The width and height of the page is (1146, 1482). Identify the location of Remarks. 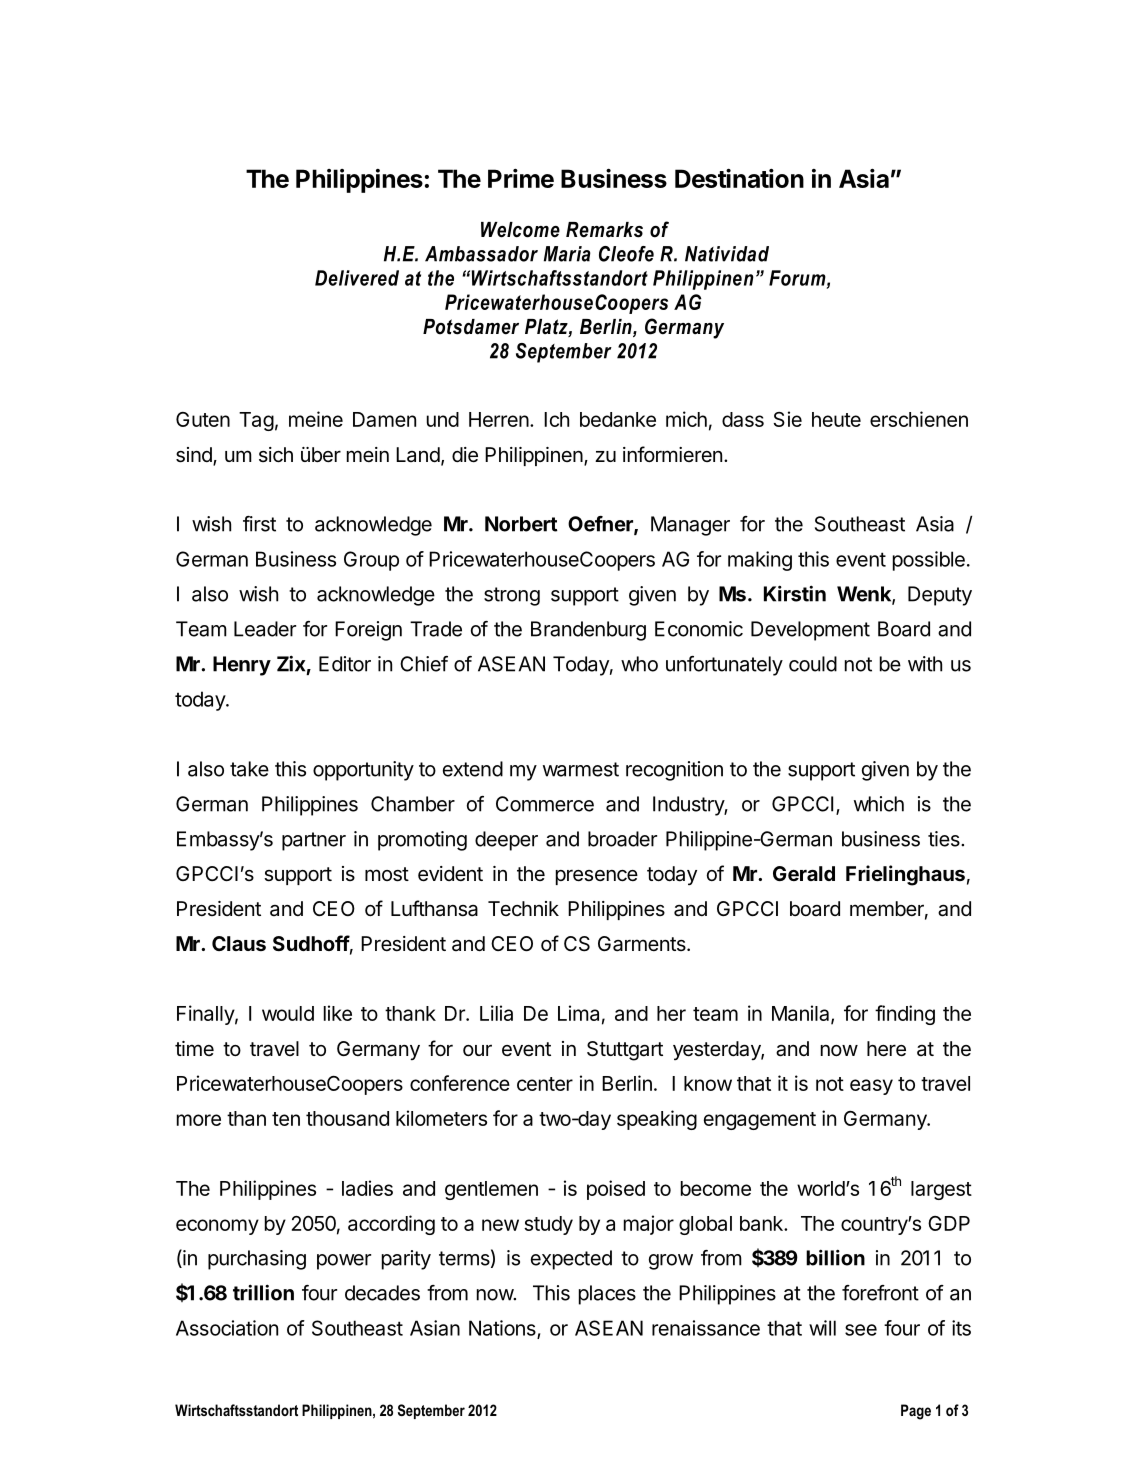
(604, 230).
